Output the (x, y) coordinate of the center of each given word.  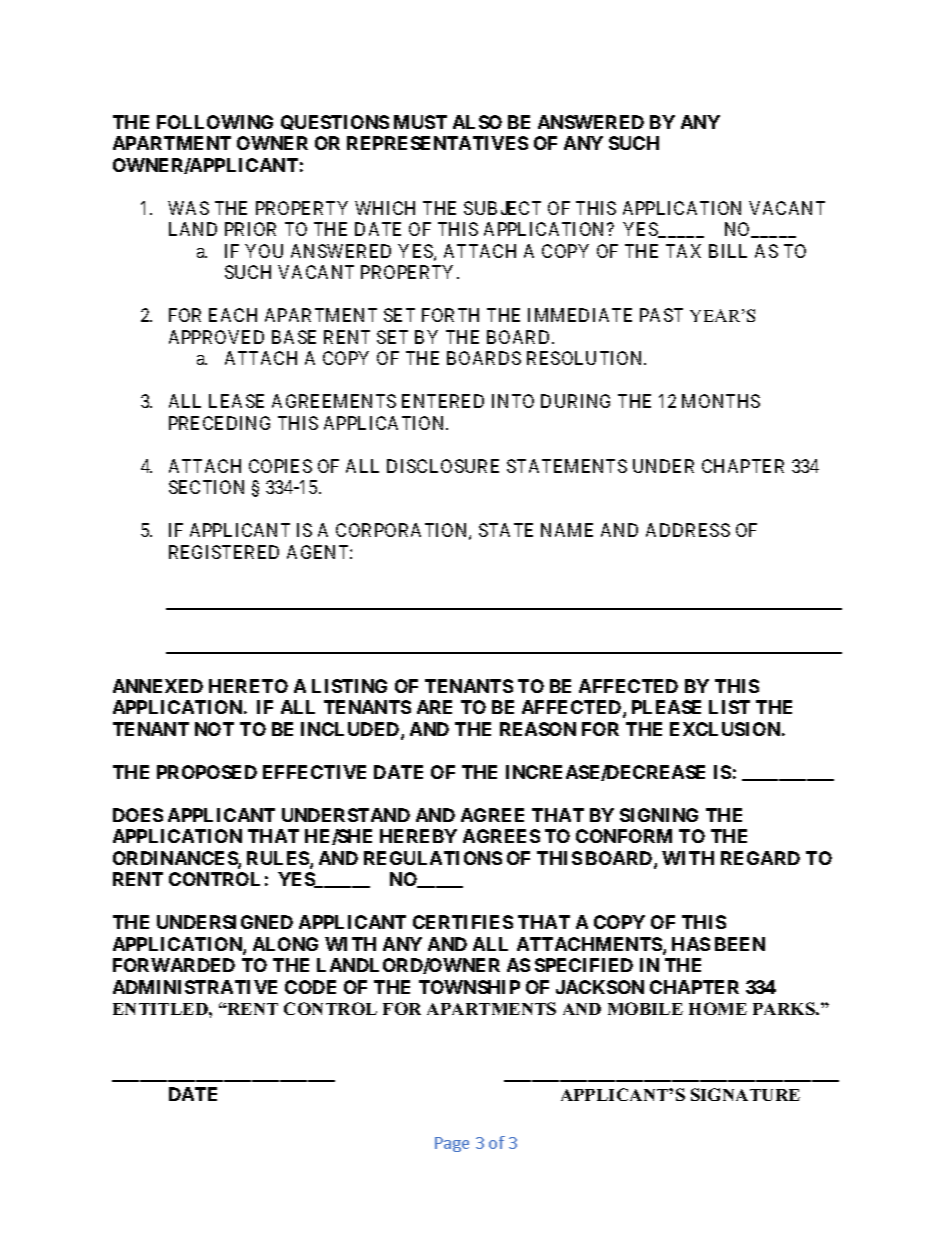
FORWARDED (174, 965)
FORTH (450, 315)
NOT (214, 729)
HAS (691, 944)
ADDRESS (688, 530)
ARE (434, 707)
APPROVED (216, 337)
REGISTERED (224, 552)
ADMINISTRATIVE (195, 987)
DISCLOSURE (443, 466)
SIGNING (659, 815)
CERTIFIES (463, 922)
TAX (683, 251)
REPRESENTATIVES (437, 143)
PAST (661, 315)
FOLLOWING (215, 122)
